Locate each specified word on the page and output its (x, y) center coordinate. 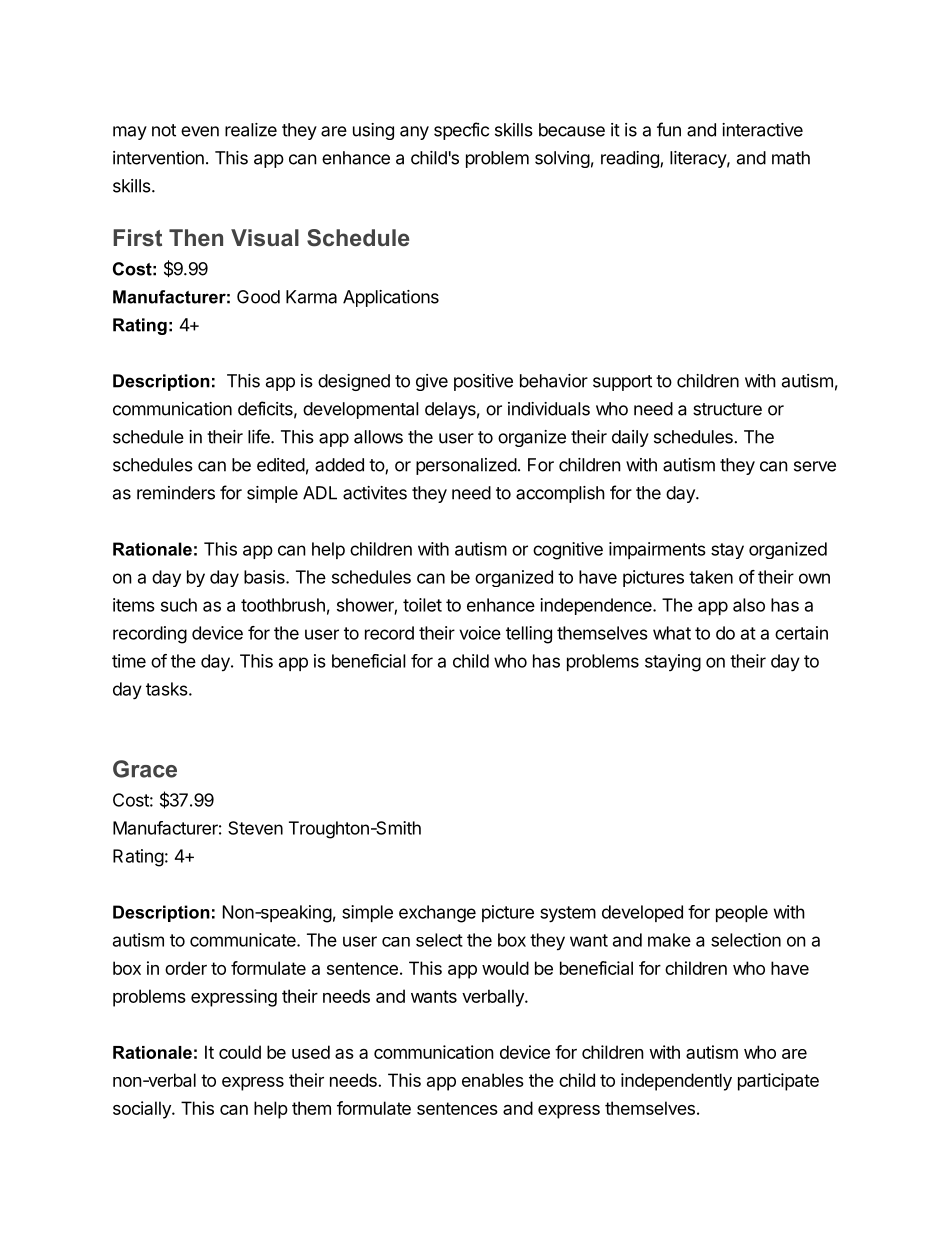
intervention (158, 158)
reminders (176, 493)
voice (480, 633)
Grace (145, 769)
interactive (762, 130)
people (742, 913)
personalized (466, 466)
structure (727, 409)
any (414, 133)
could (240, 1052)
